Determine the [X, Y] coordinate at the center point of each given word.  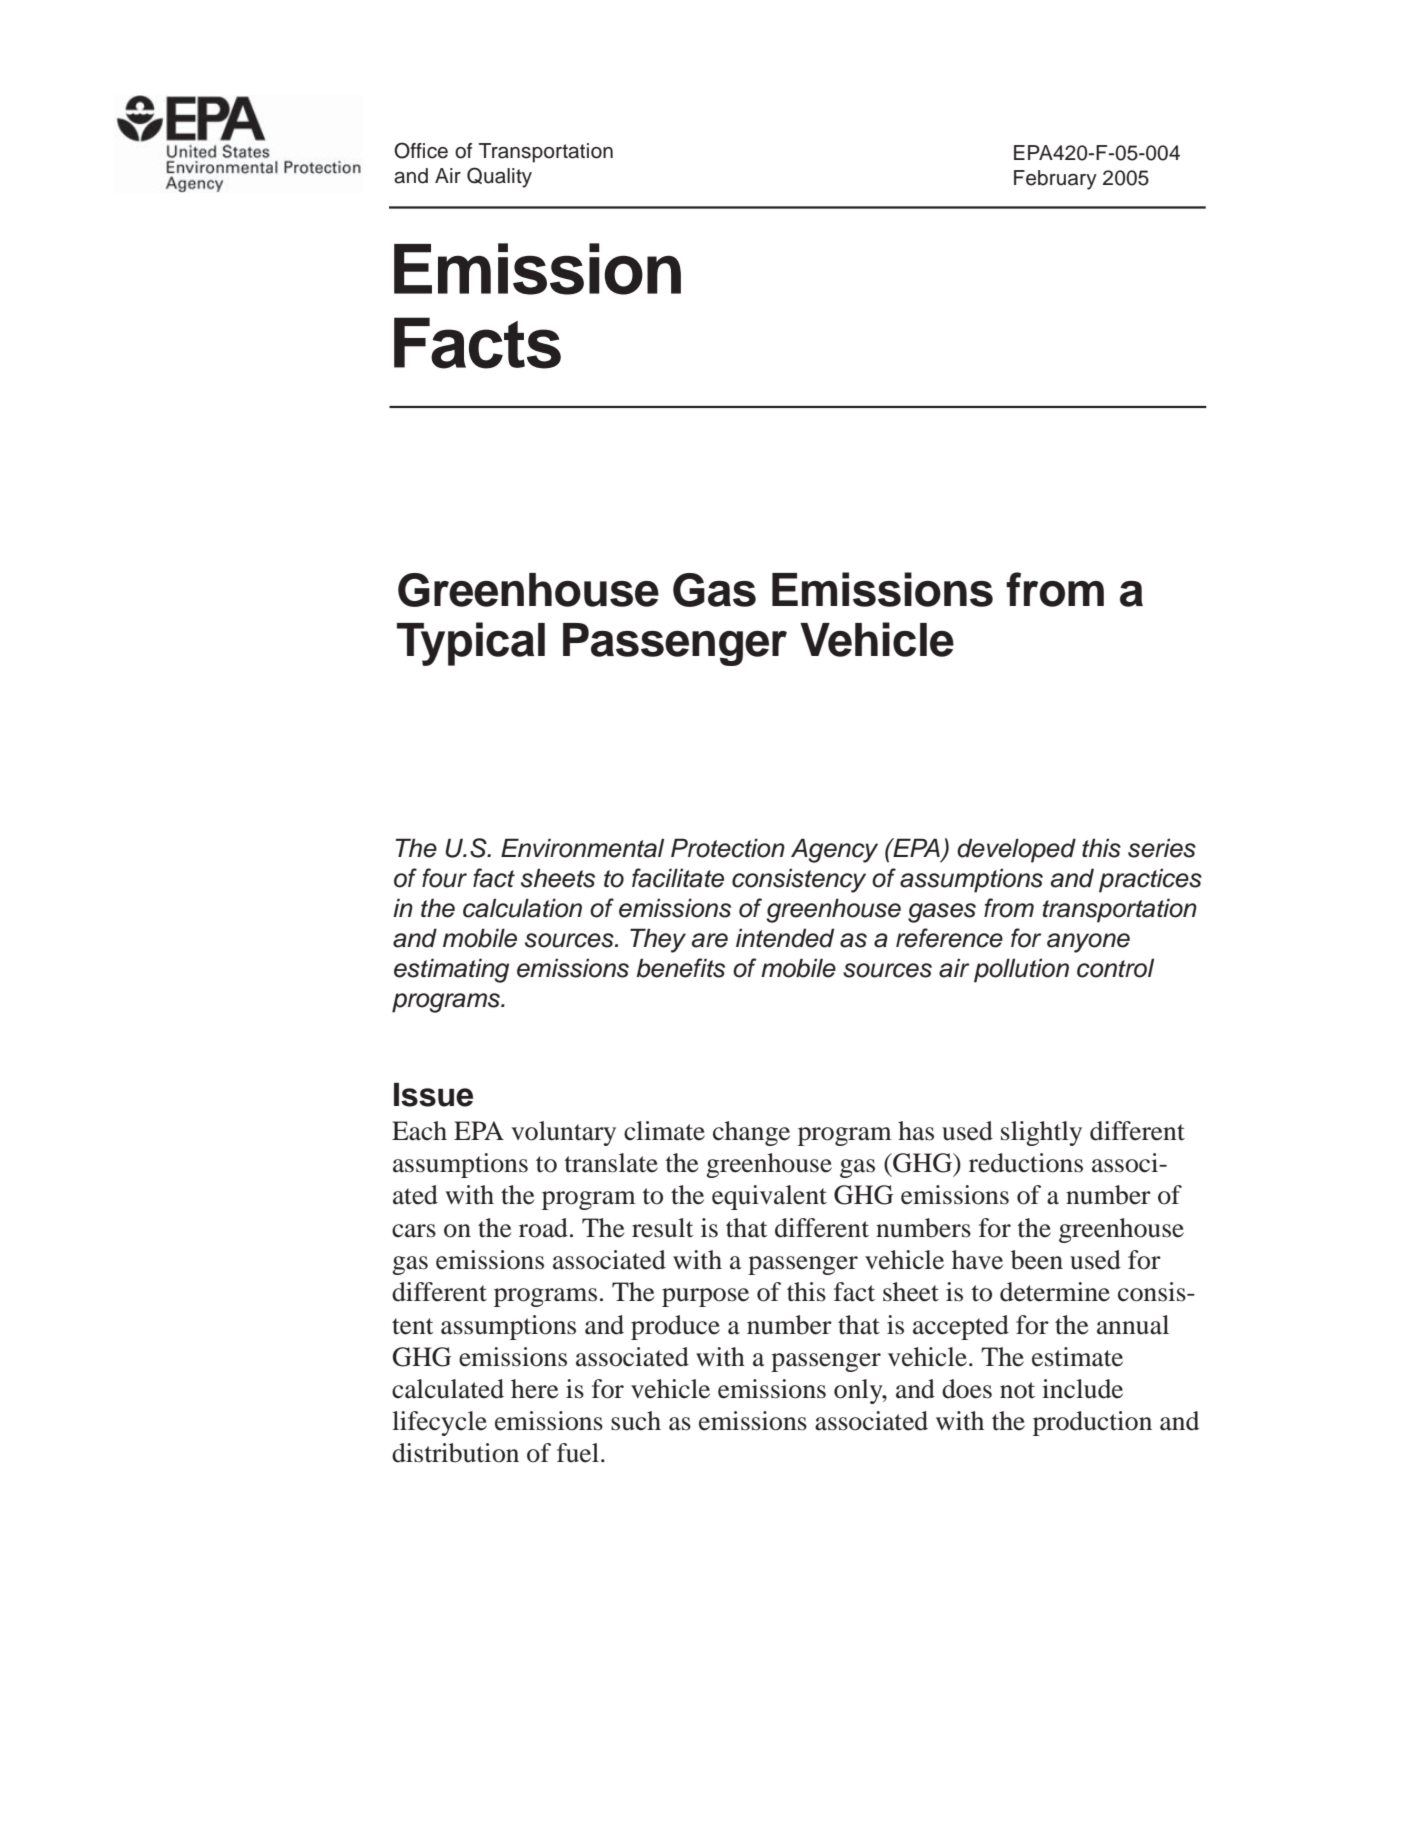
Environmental [582, 848]
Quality [499, 177]
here [534, 1389]
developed [1016, 850]
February [1055, 180]
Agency [834, 850]
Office [421, 150]
